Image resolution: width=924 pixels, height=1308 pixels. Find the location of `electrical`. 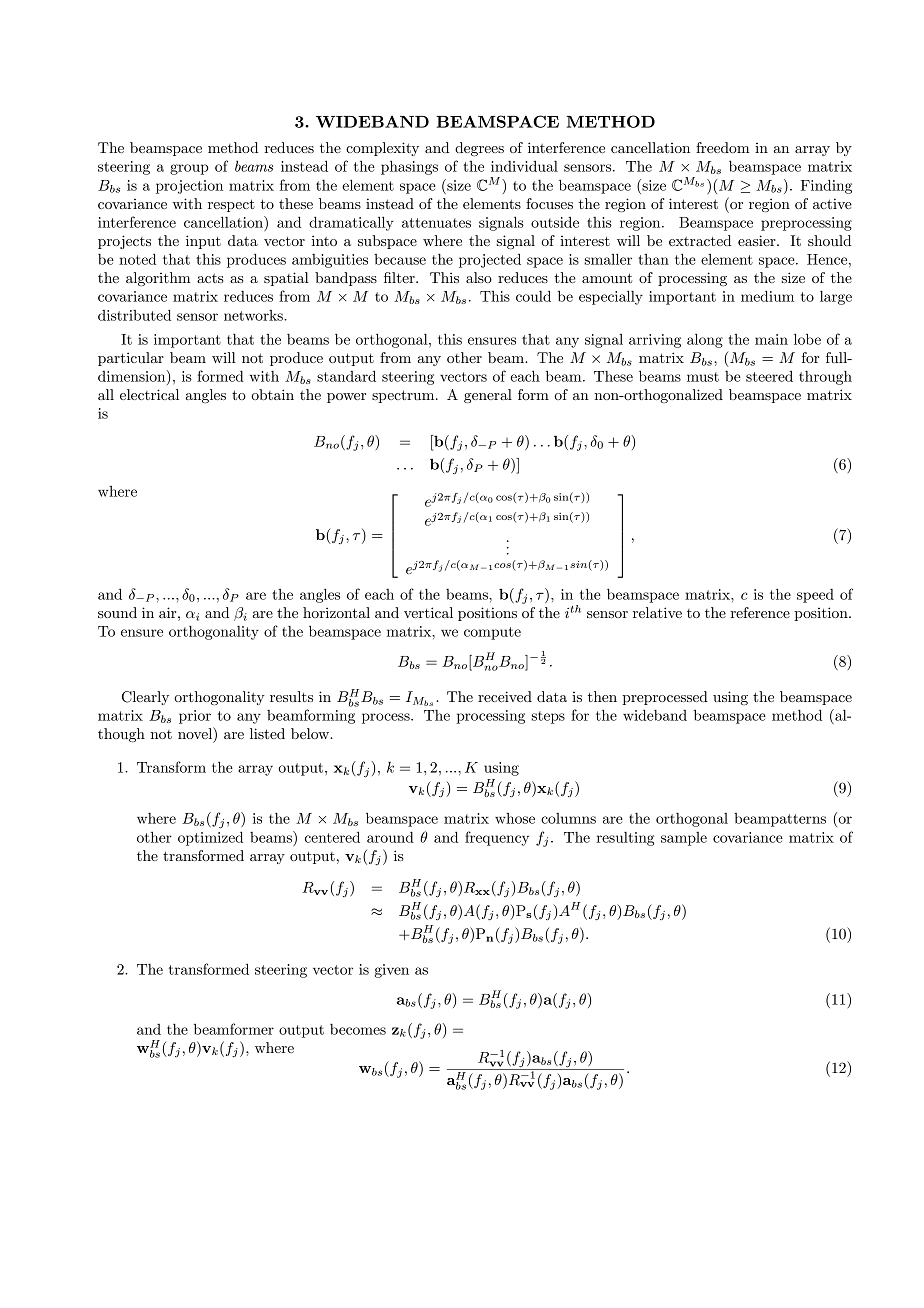

electrical is located at coordinates (149, 394).
